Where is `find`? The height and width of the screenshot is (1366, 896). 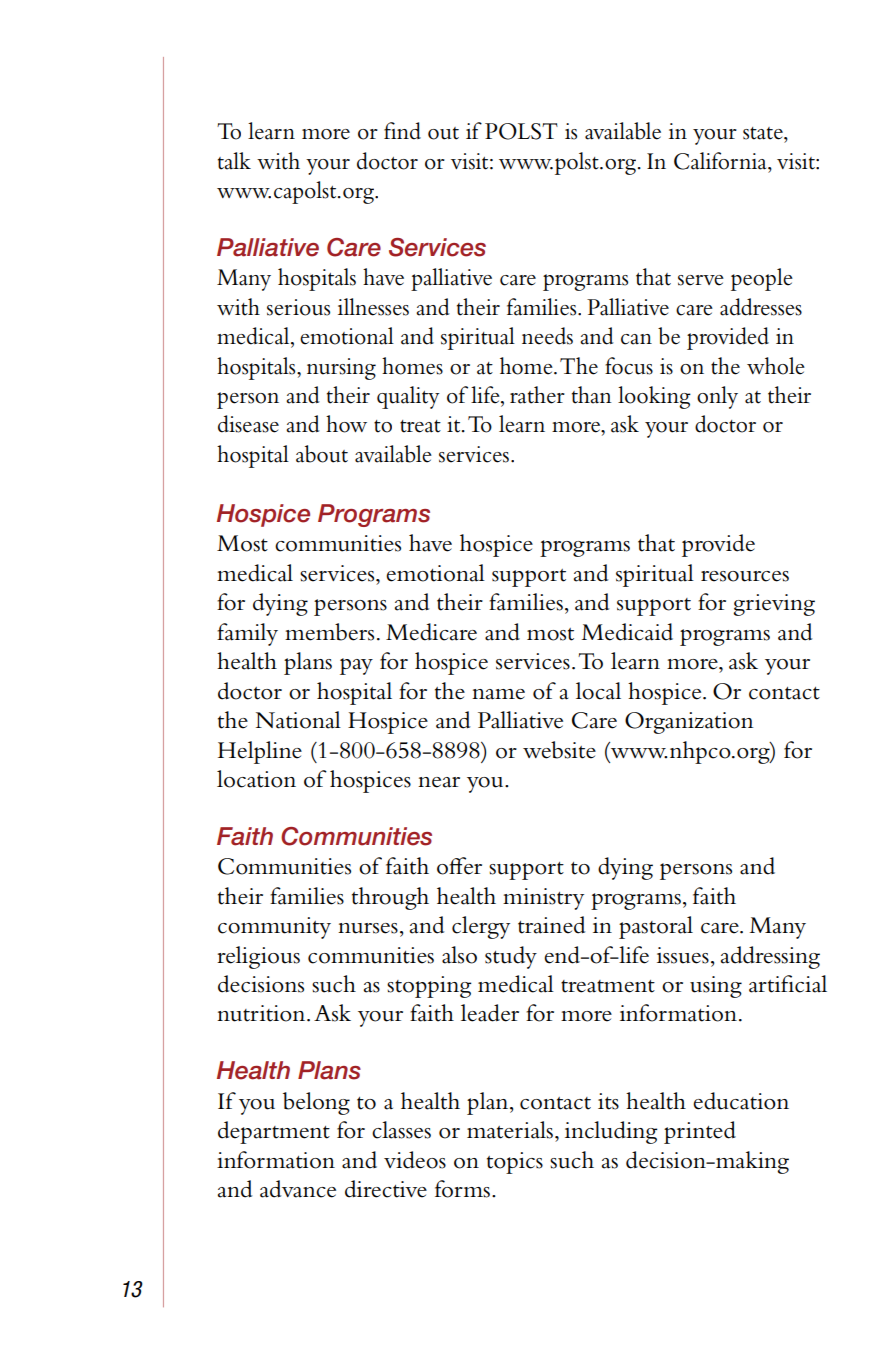 find is located at coordinates (402, 131).
